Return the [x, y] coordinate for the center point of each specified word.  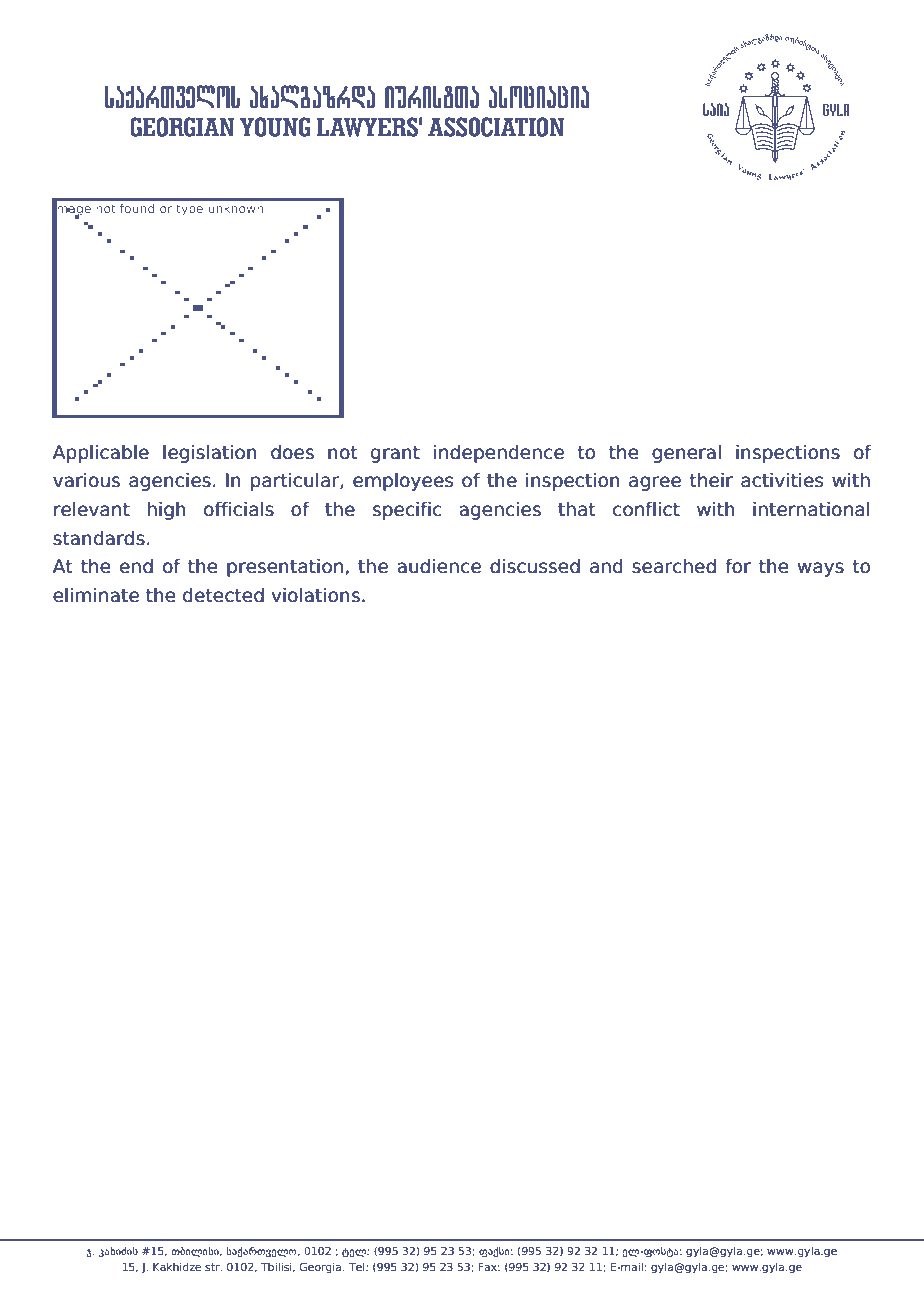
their [711, 480]
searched [674, 566]
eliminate [96, 595]
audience [439, 566]
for [738, 566]
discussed [535, 566]
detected [223, 595]
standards [99, 538]
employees [403, 481]
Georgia [322, 1268]
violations [315, 595]
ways [821, 569]
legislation [210, 453]
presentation [285, 567]
